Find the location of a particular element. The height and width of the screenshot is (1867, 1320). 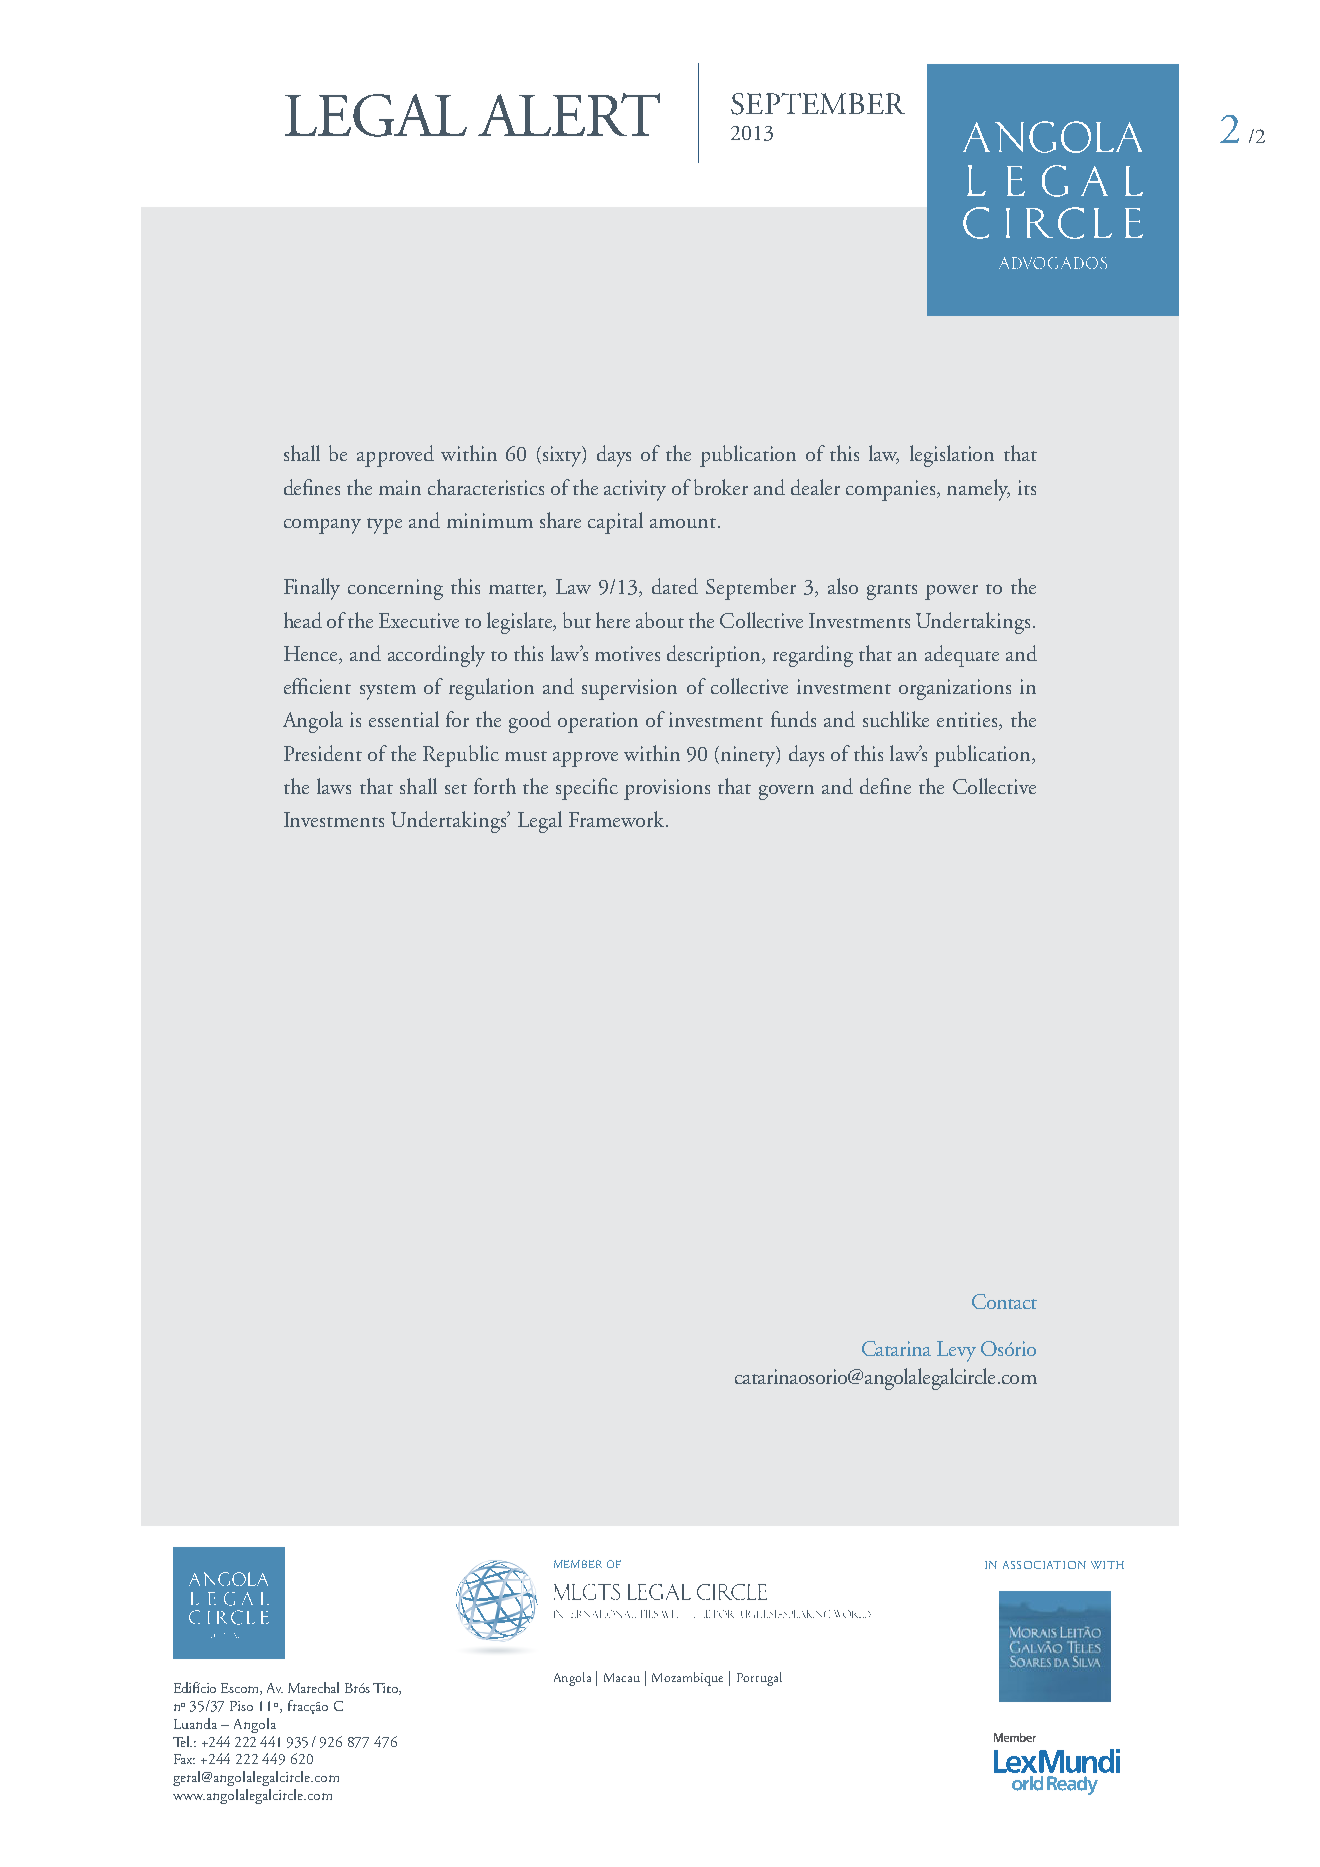

Tel is located at coordinates (182, 1741).
